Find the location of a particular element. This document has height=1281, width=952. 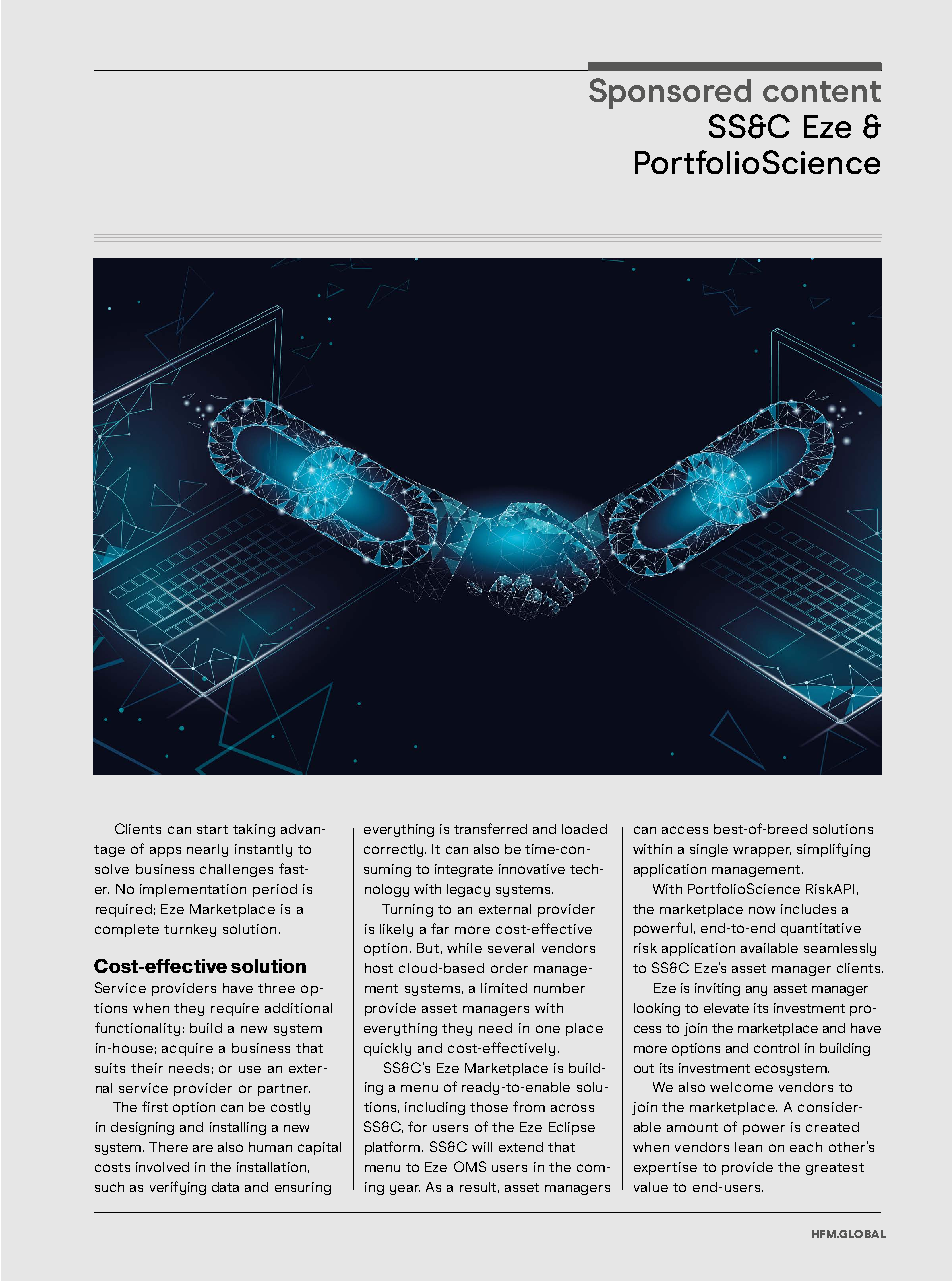

Sponsored is located at coordinates (670, 93).
